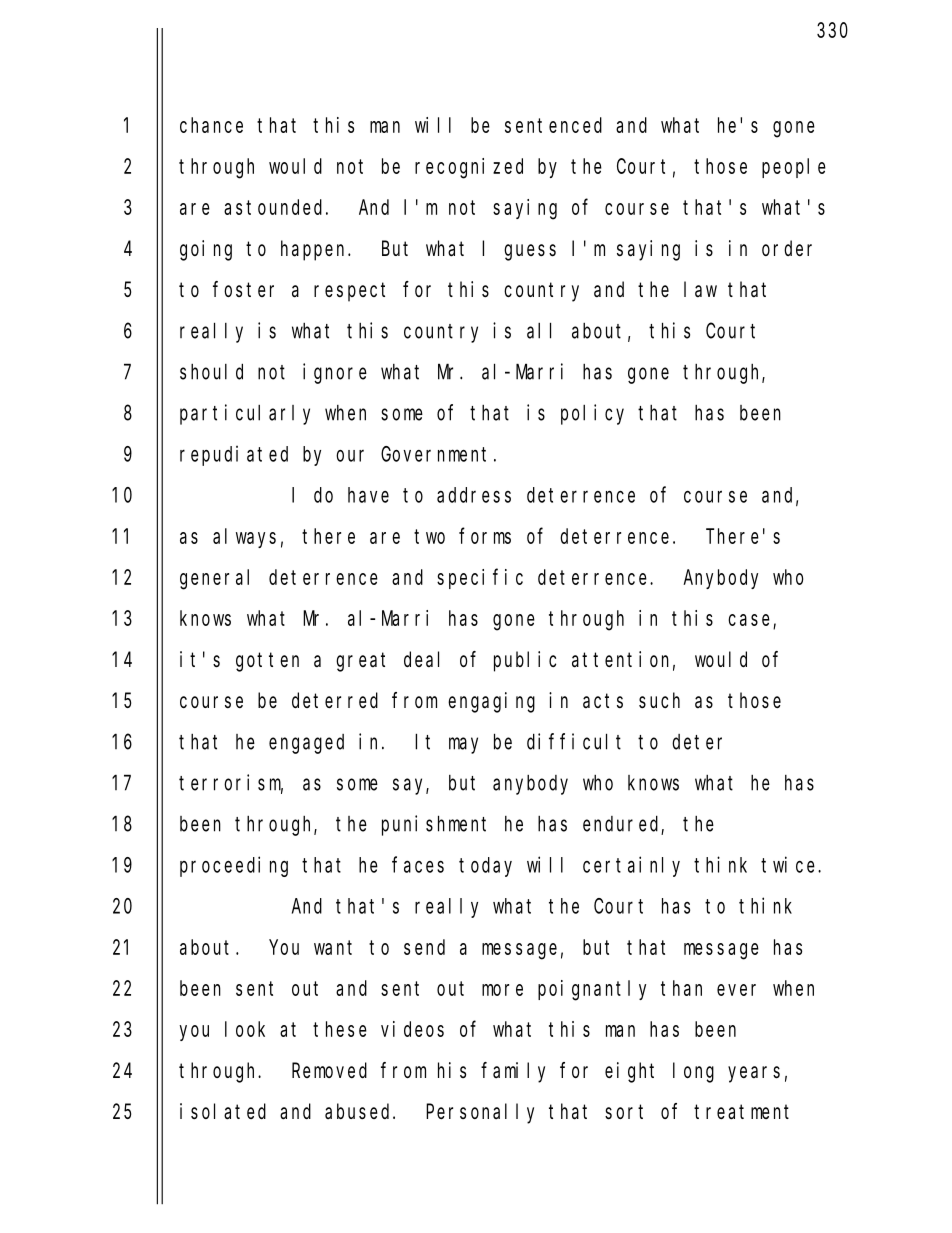 This page has width=952, height=1233. What do you see at coordinates (794, 168) in the page?
I see `people` at bounding box center [794, 168].
